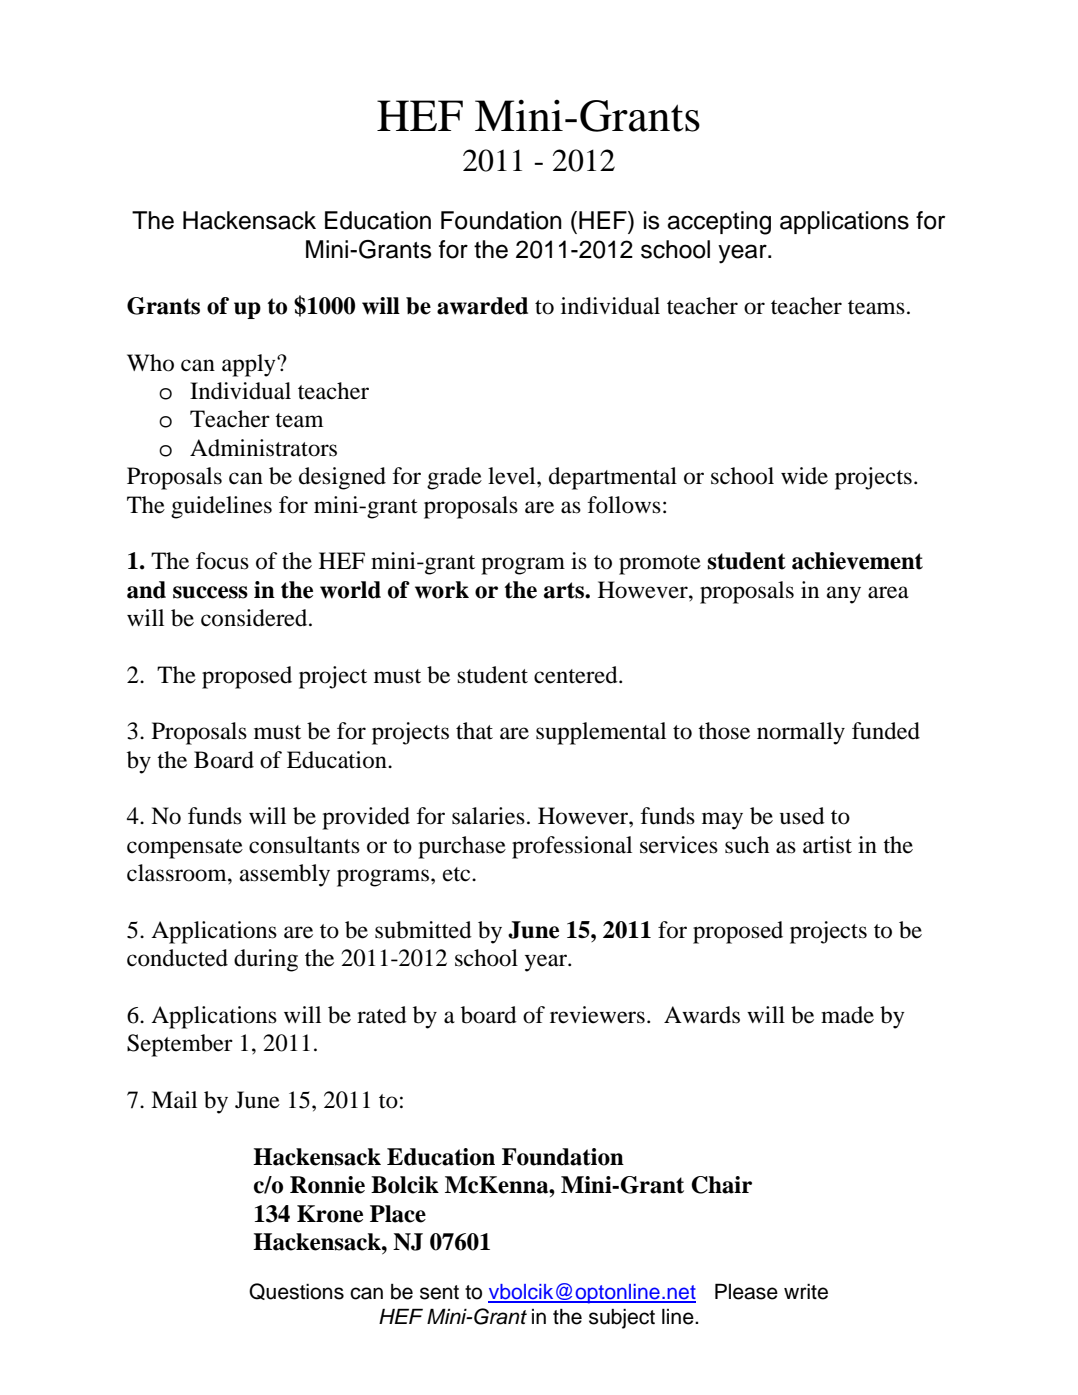  I want to click on September, so click(180, 1045).
